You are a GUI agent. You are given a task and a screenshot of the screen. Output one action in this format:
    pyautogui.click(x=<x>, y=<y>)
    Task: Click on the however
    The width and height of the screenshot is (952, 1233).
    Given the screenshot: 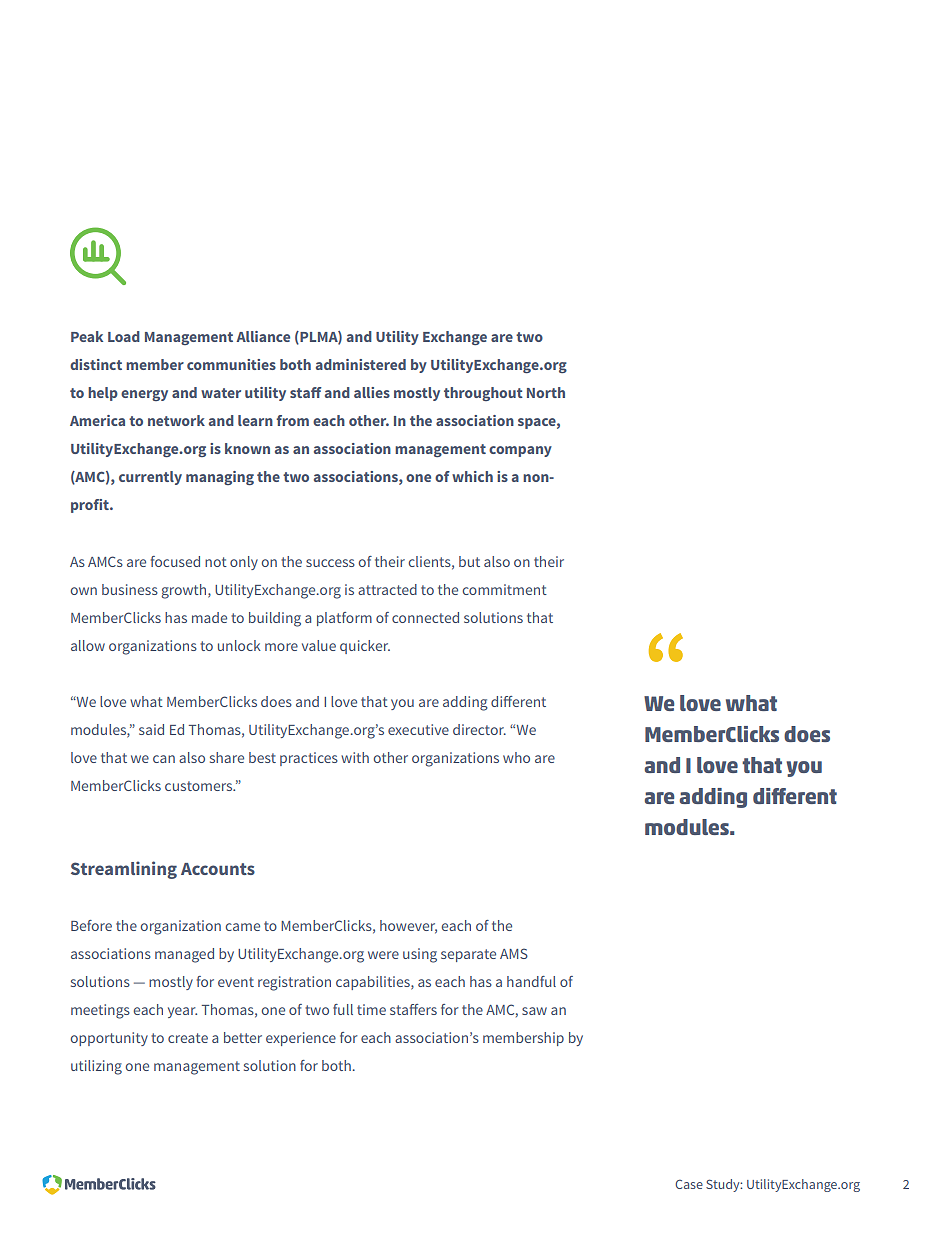 What is the action you would take?
    pyautogui.click(x=408, y=926)
